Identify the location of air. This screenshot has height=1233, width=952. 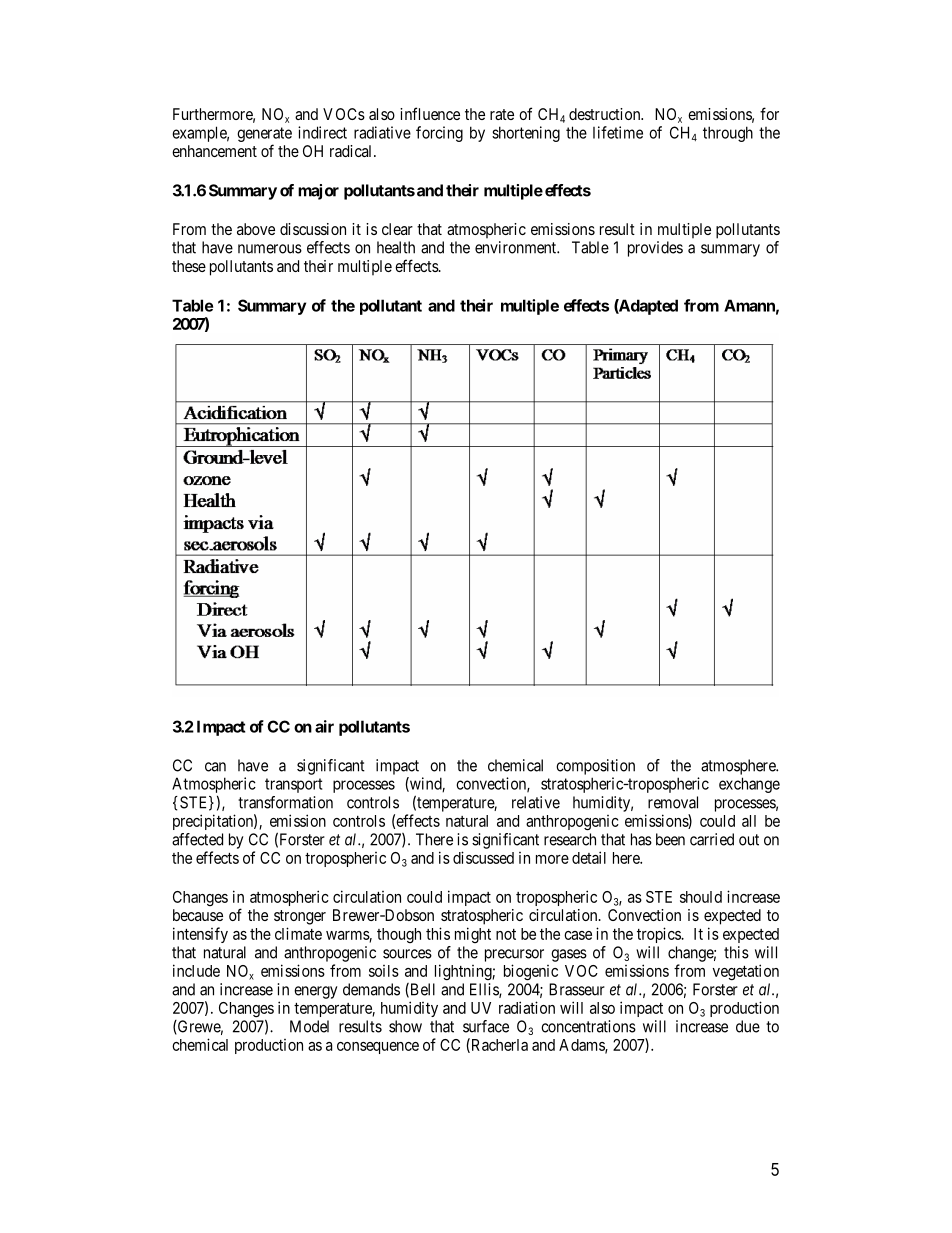
(324, 726).
